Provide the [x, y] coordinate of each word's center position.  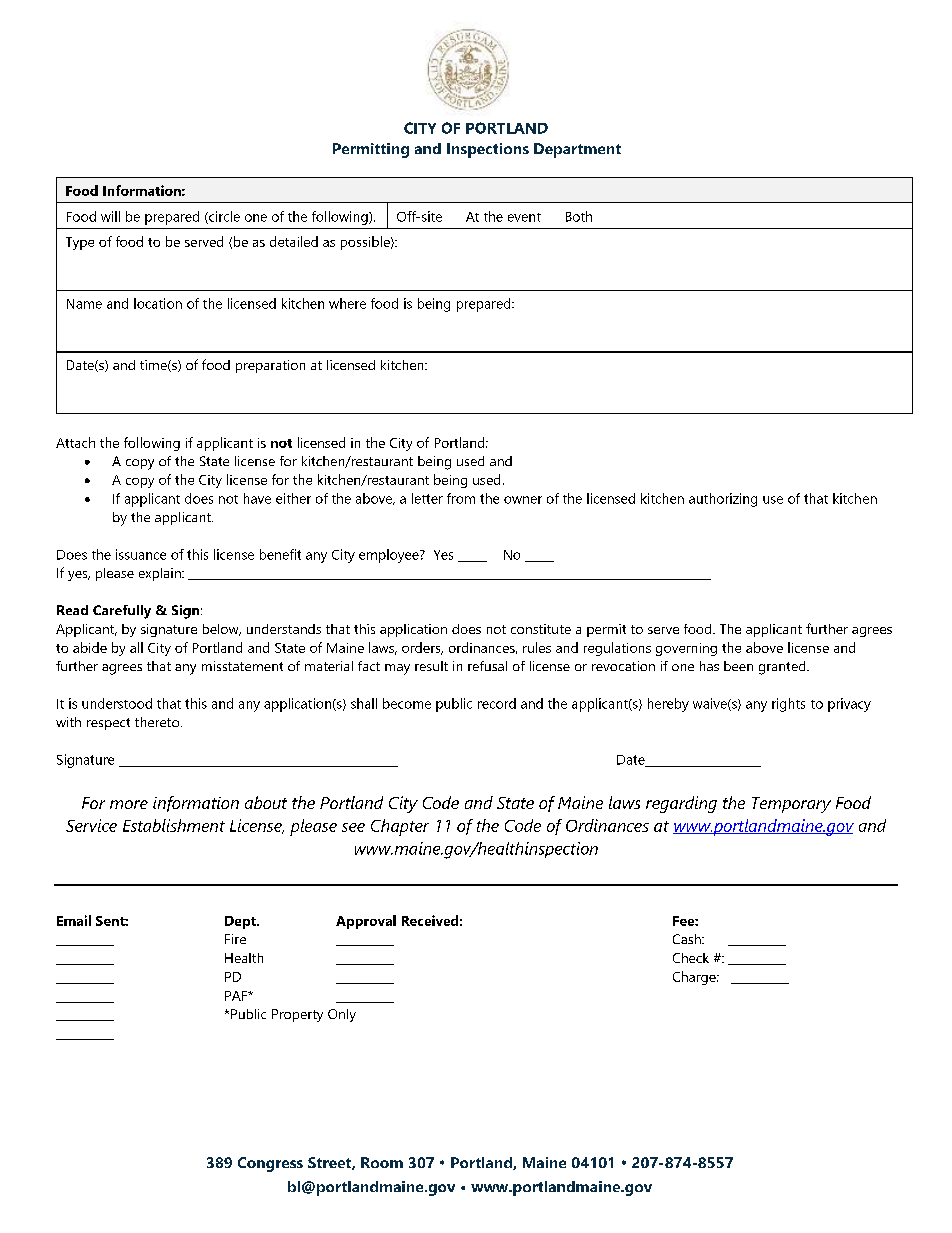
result [431, 666]
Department [577, 150]
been [738, 666]
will [110, 216]
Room [382, 1162]
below [222, 630]
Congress [270, 1164]
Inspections [488, 150]
